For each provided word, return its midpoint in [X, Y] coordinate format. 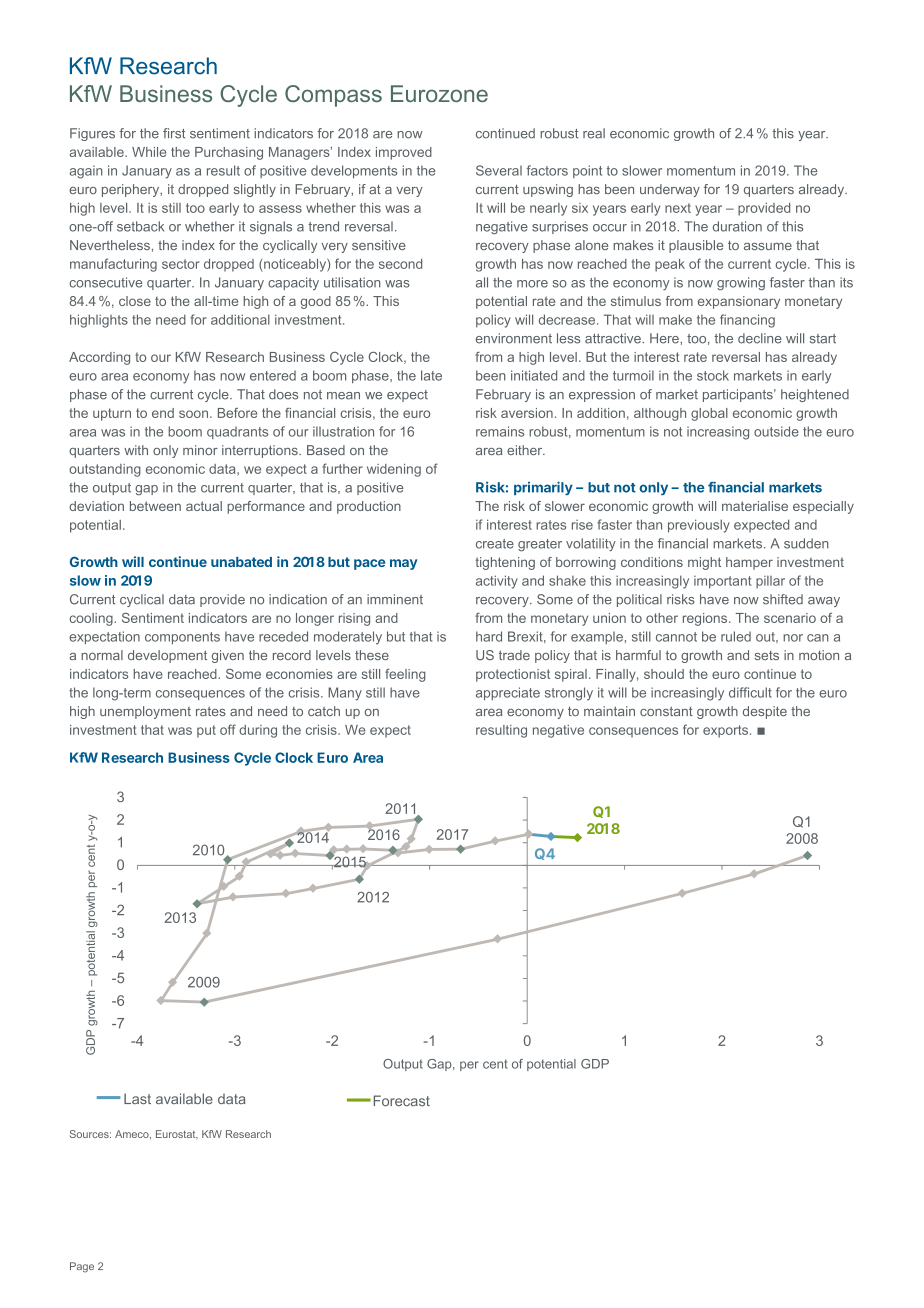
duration [737, 226]
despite [765, 712]
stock [713, 375]
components [182, 638]
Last [137, 1098]
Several [499, 170]
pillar [770, 582]
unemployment [145, 712]
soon [193, 414]
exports [725, 731]
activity [497, 582]
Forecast [402, 1100]
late [431, 375]
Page [82, 1267]
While [149, 152]
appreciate [508, 693]
